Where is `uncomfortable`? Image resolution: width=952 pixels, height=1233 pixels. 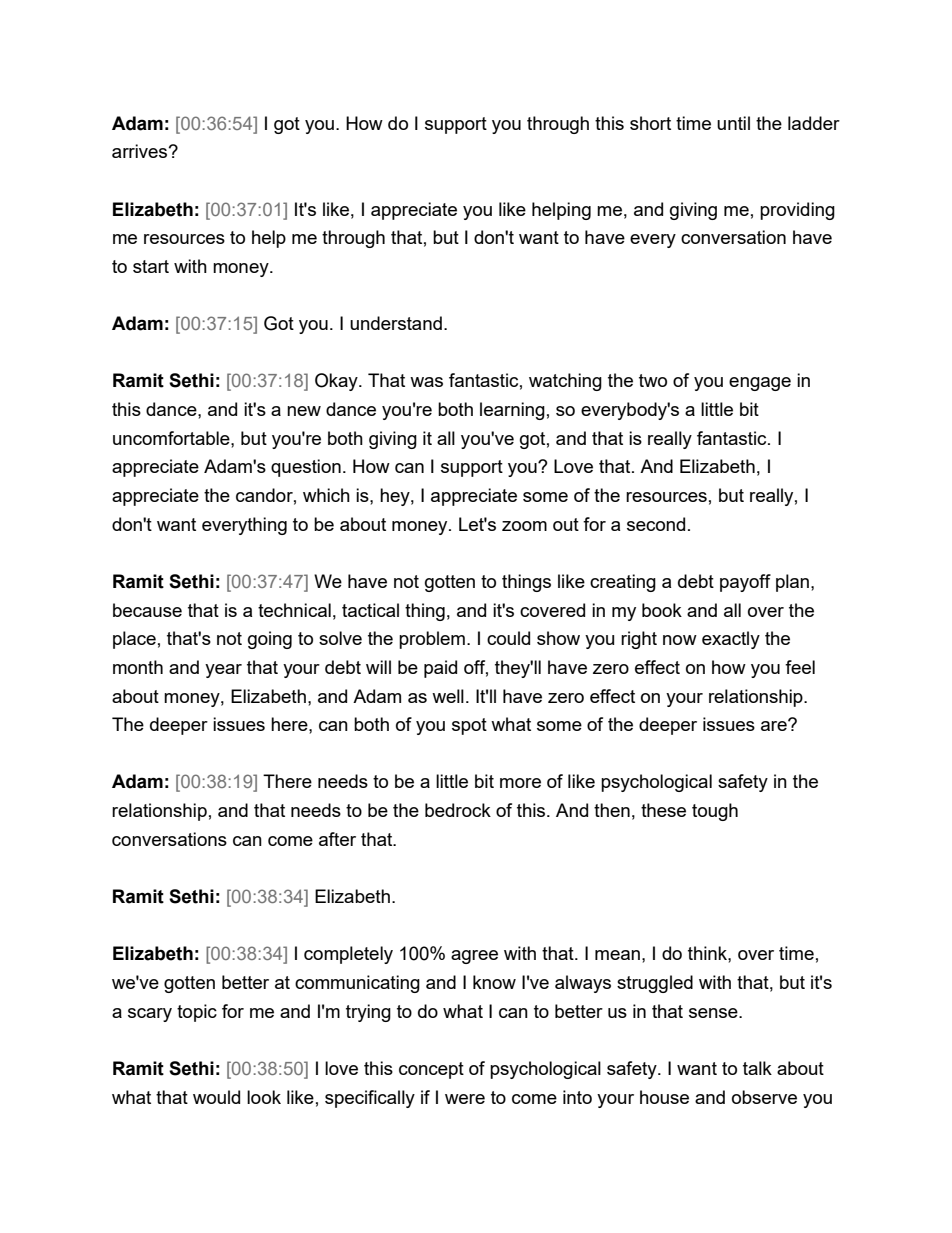
uncomfortable is located at coordinates (172, 438).
